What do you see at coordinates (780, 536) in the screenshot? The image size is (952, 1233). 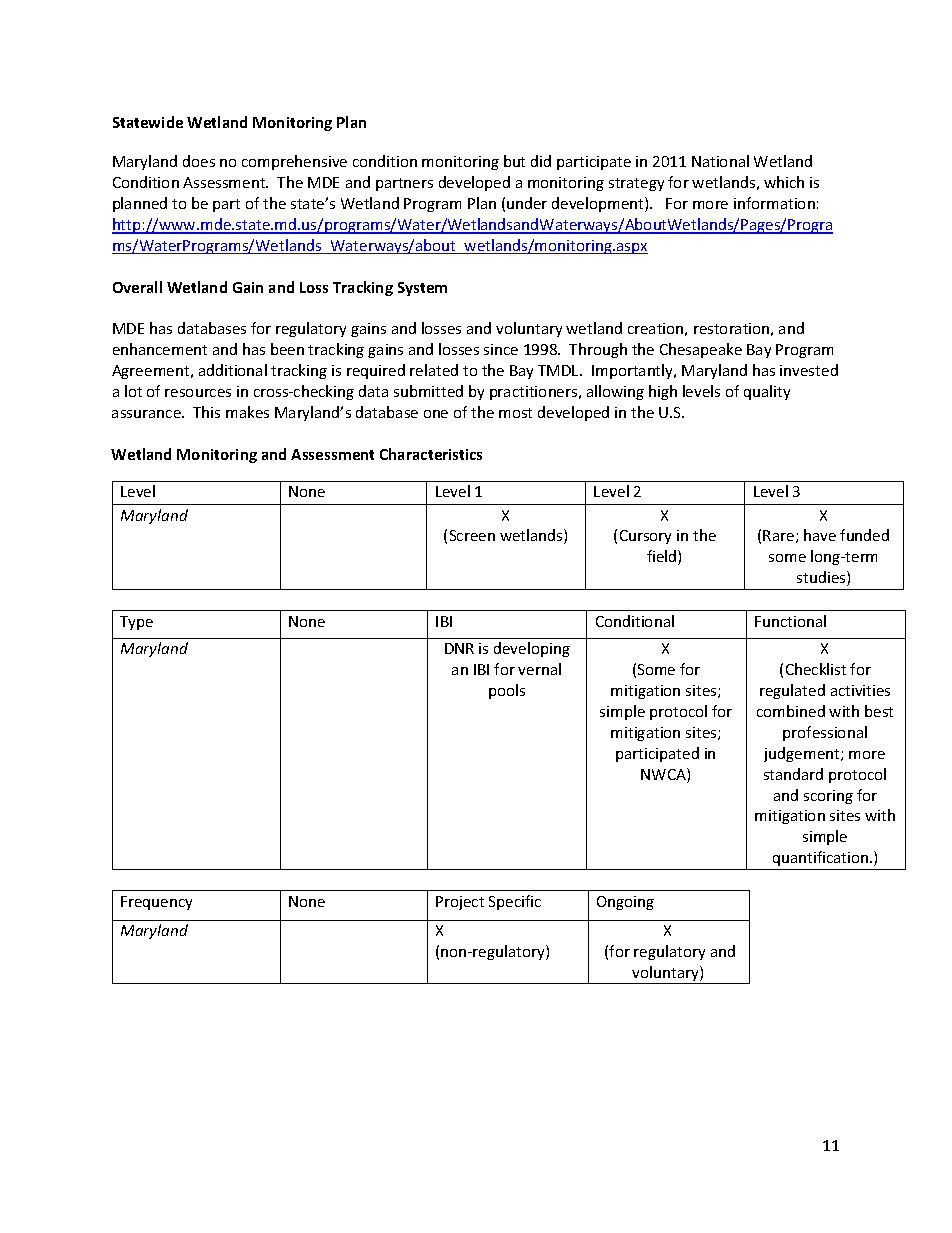 I see `Rare` at bounding box center [780, 536].
